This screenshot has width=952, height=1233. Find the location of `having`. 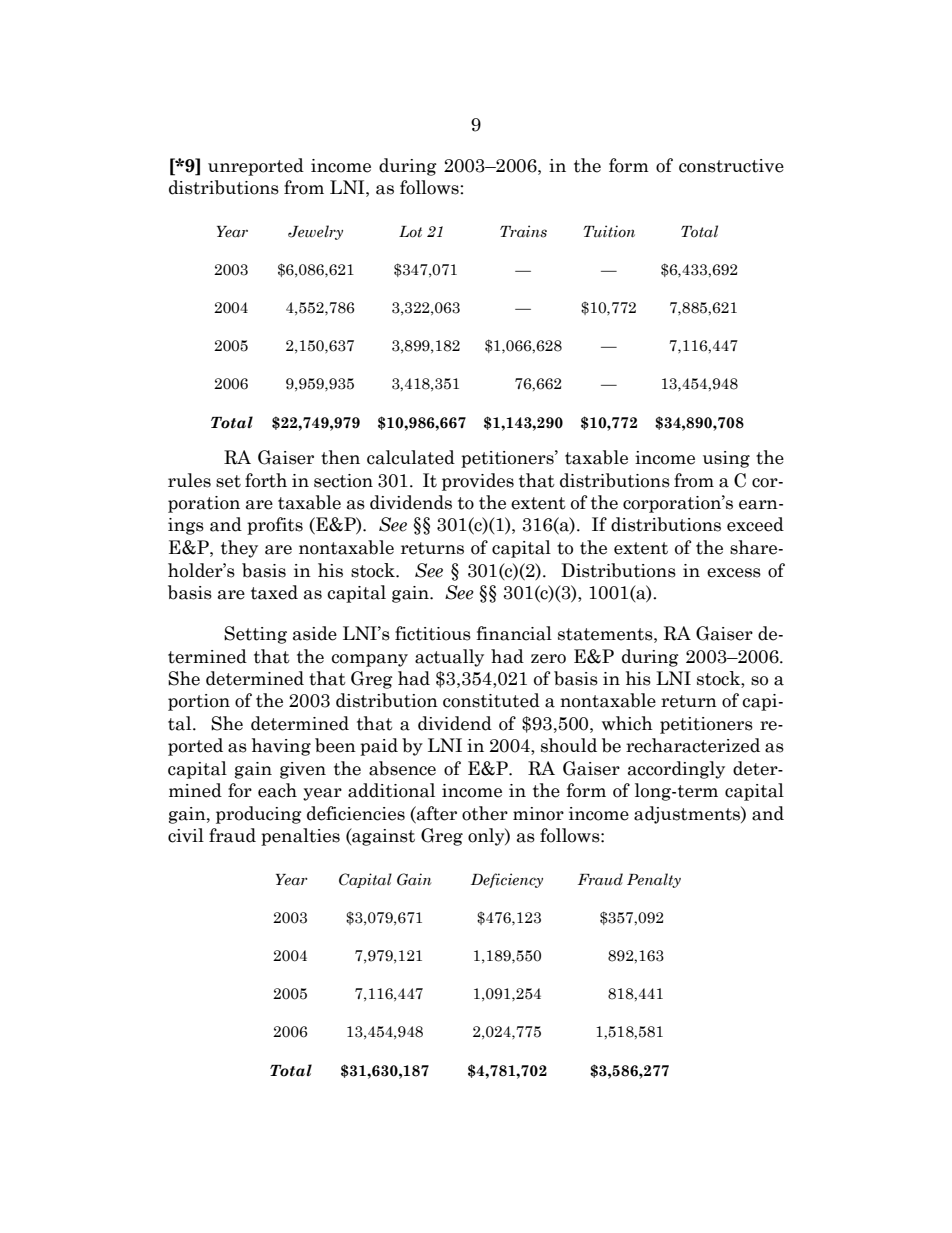

having is located at coordinates (281, 747).
